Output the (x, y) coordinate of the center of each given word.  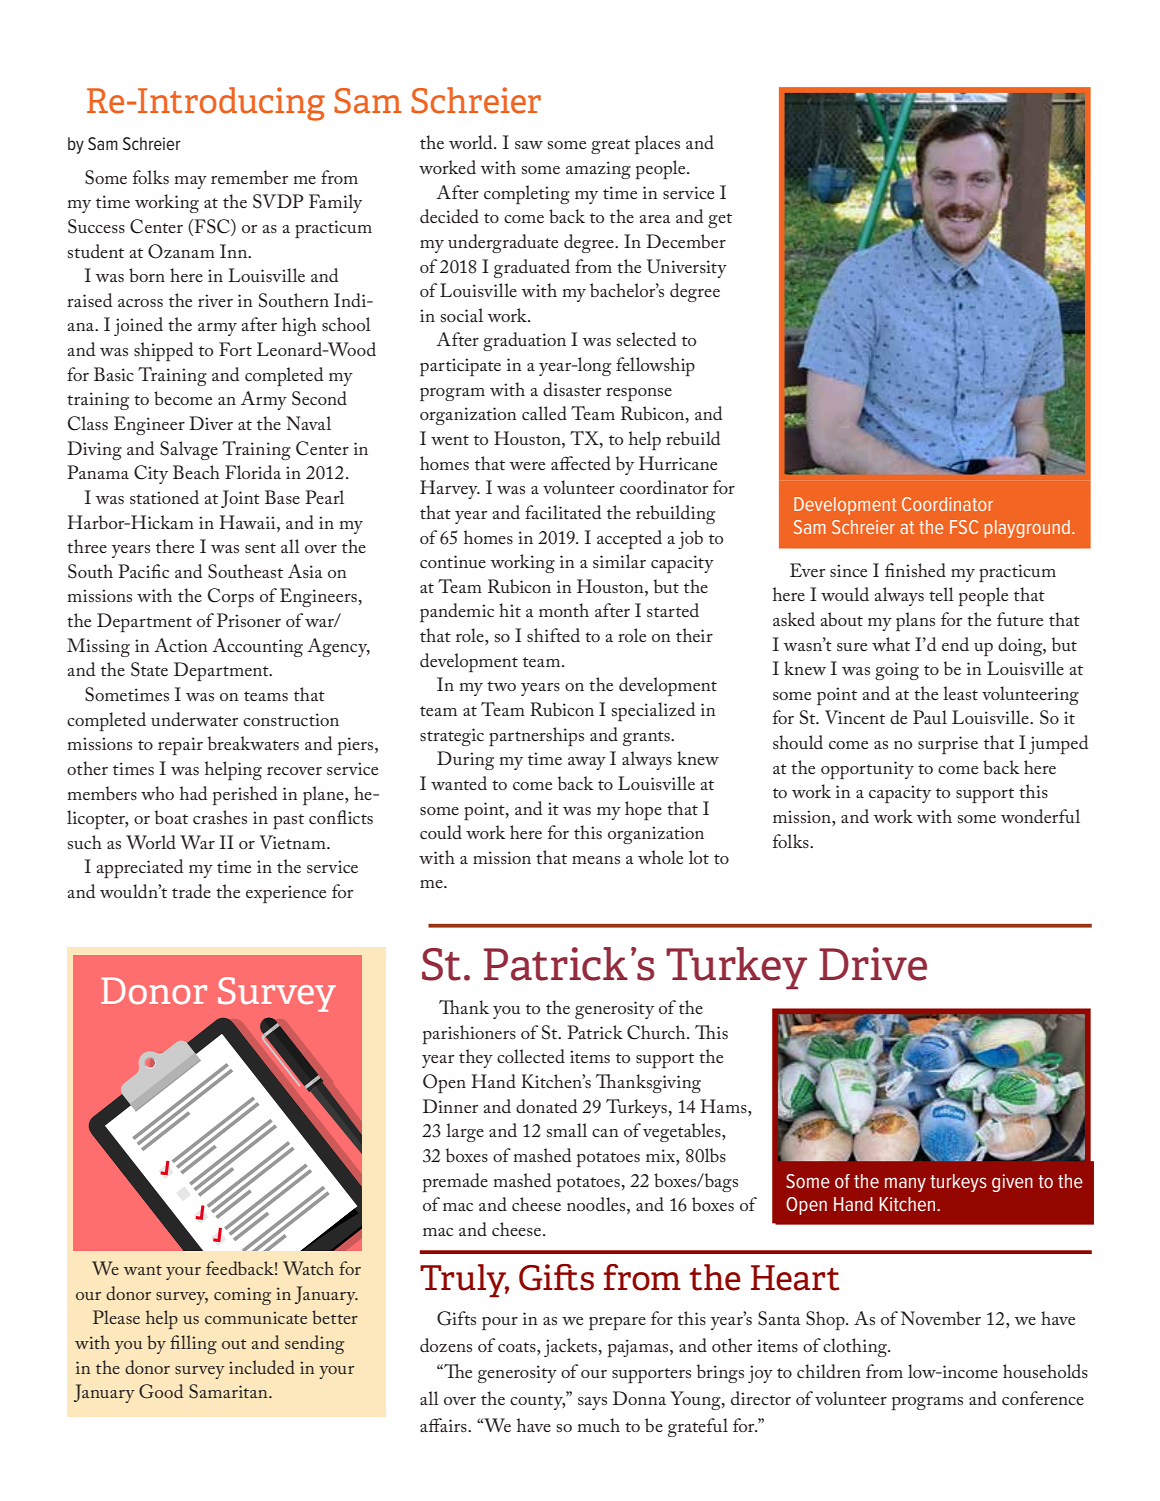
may (190, 182)
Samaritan (229, 1391)
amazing (598, 170)
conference (1043, 1398)
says (592, 1403)
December (686, 241)
